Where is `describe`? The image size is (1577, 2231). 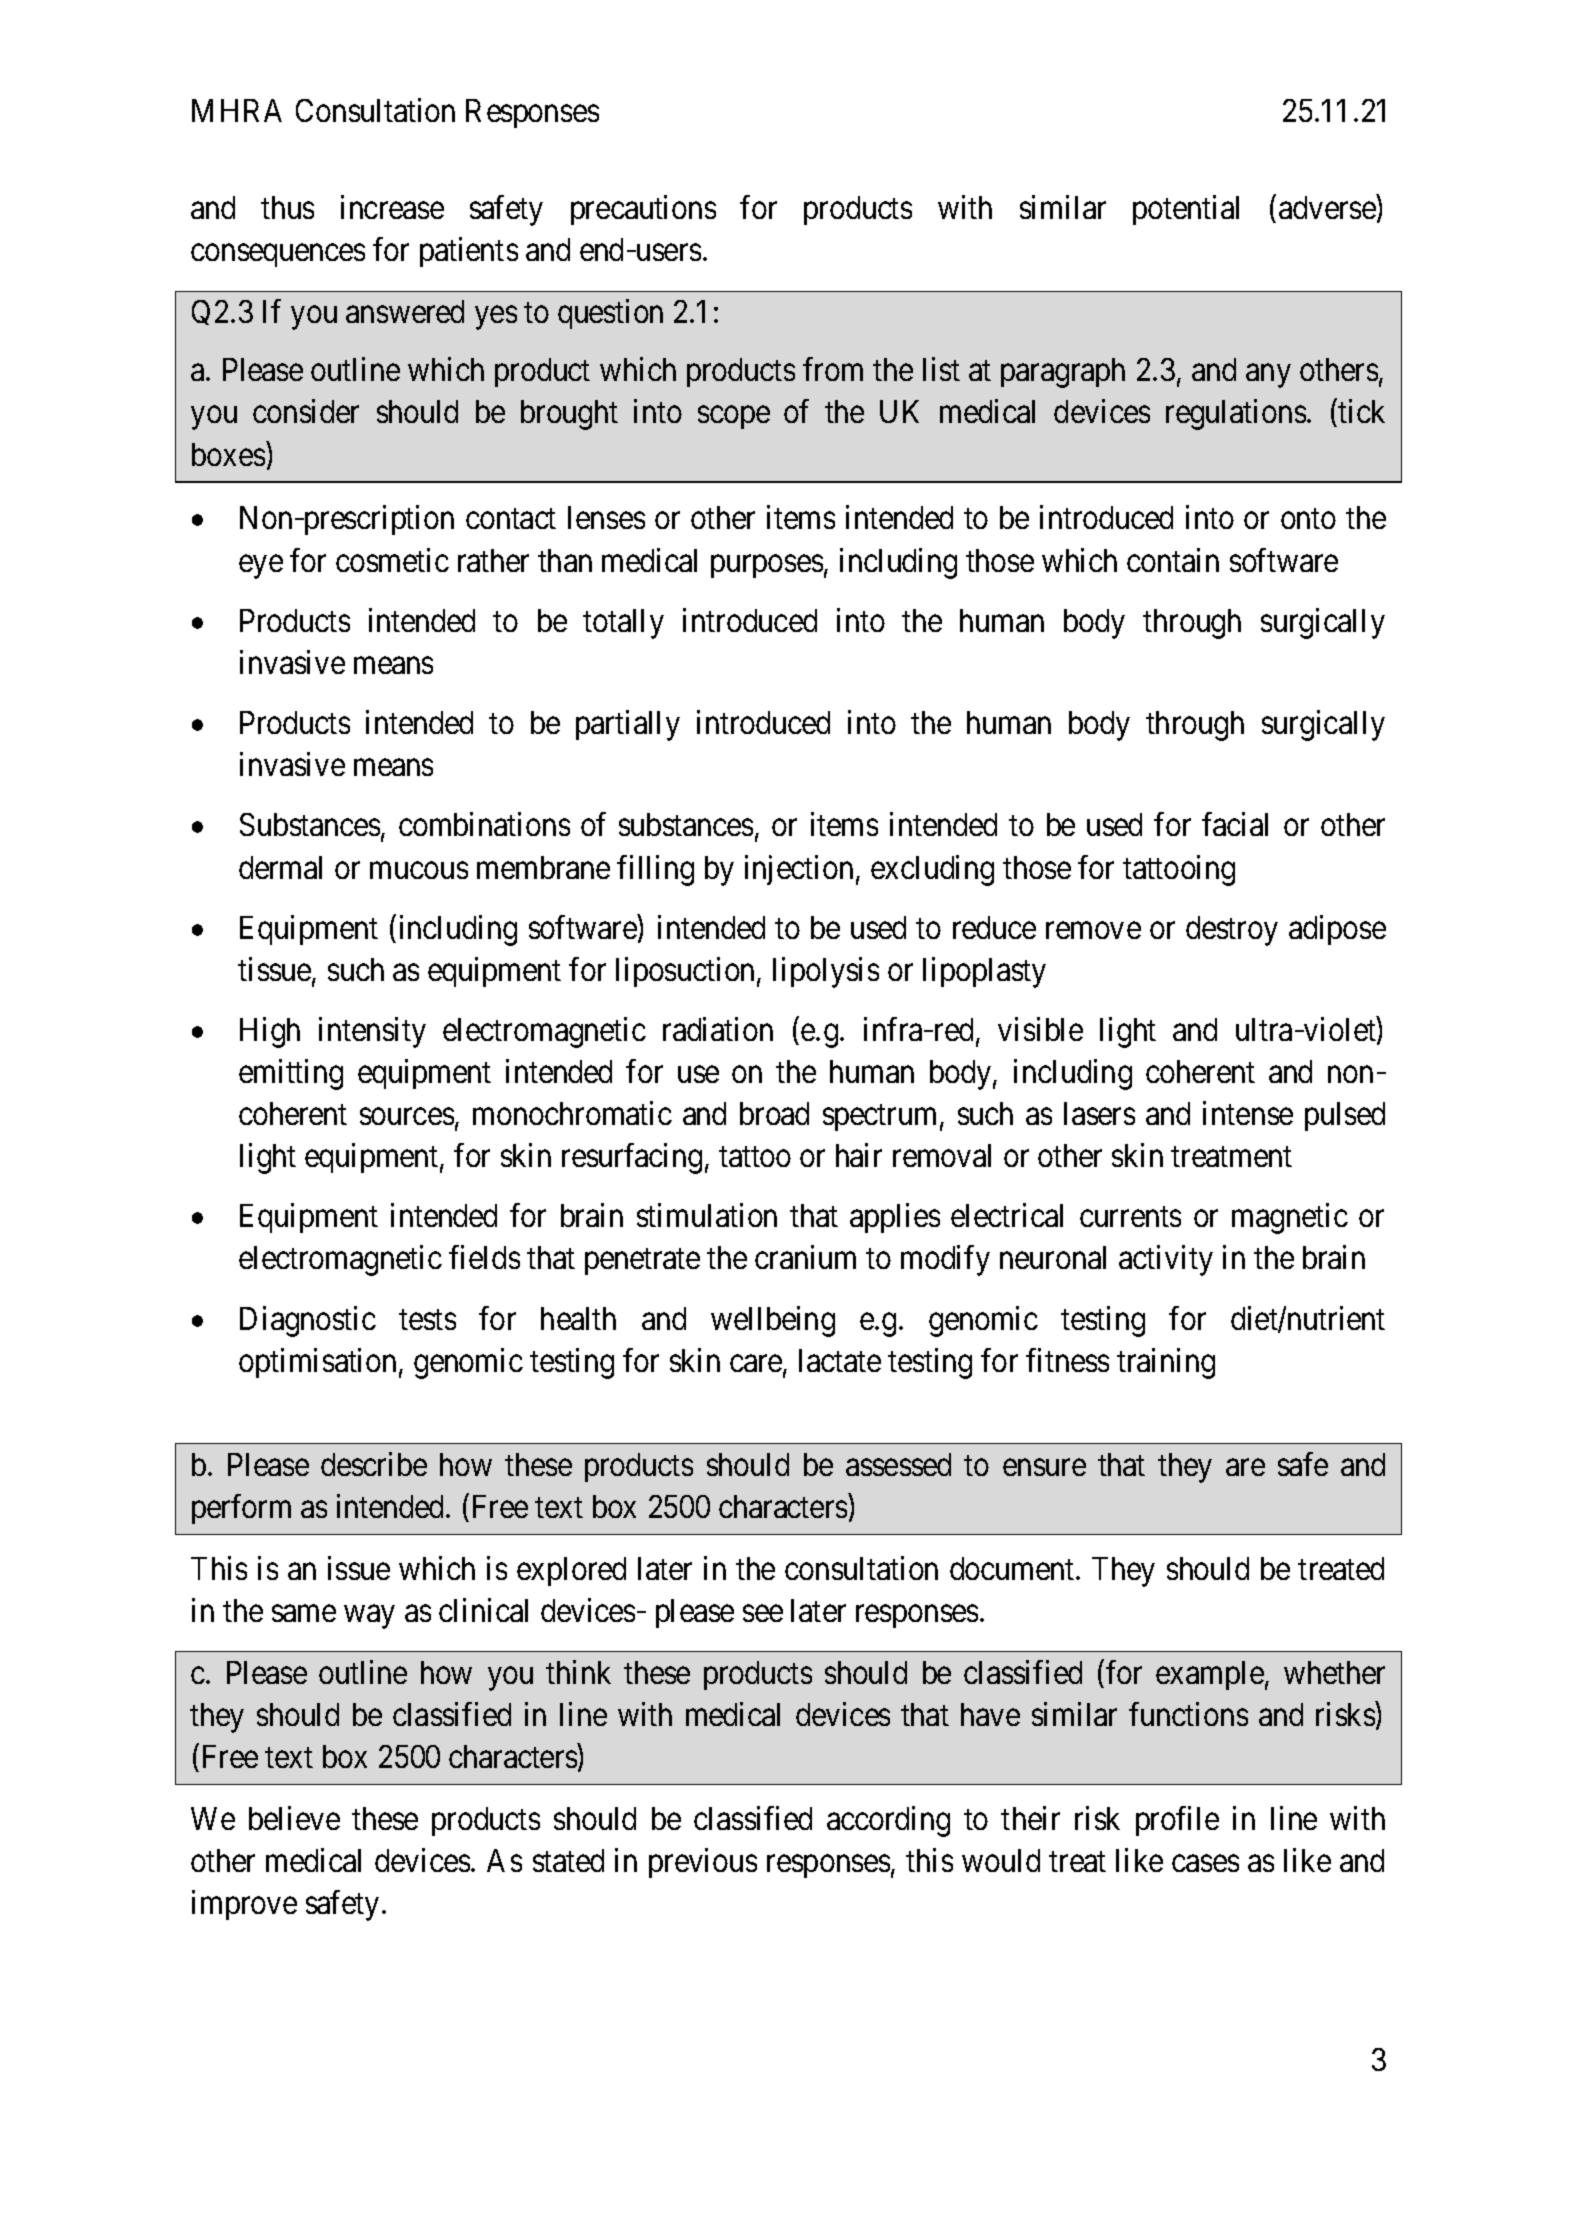 describe is located at coordinates (374, 1464).
